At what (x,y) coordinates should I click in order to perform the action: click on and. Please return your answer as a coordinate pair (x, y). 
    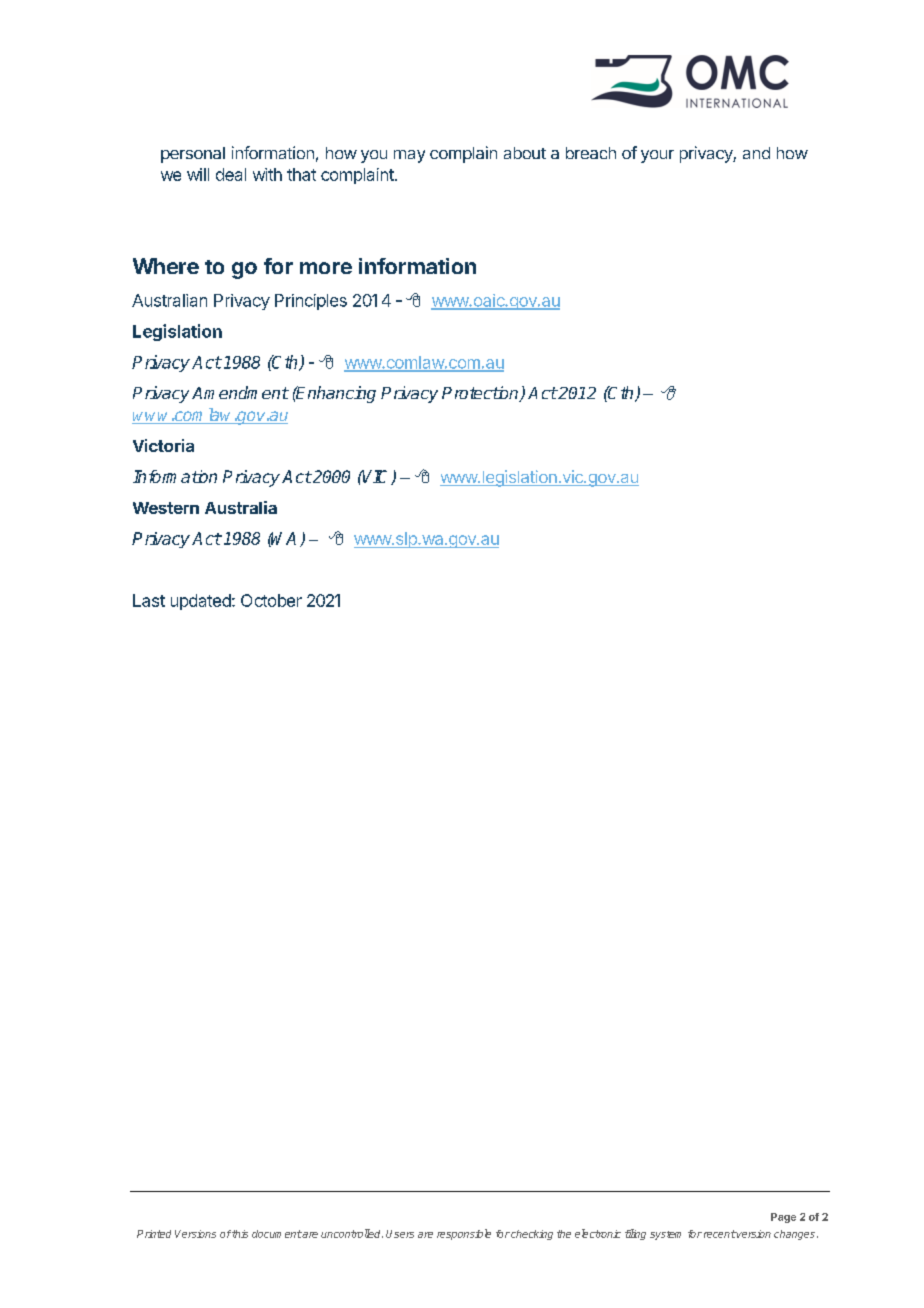
    Looking at the image, I should click on (756, 153).
